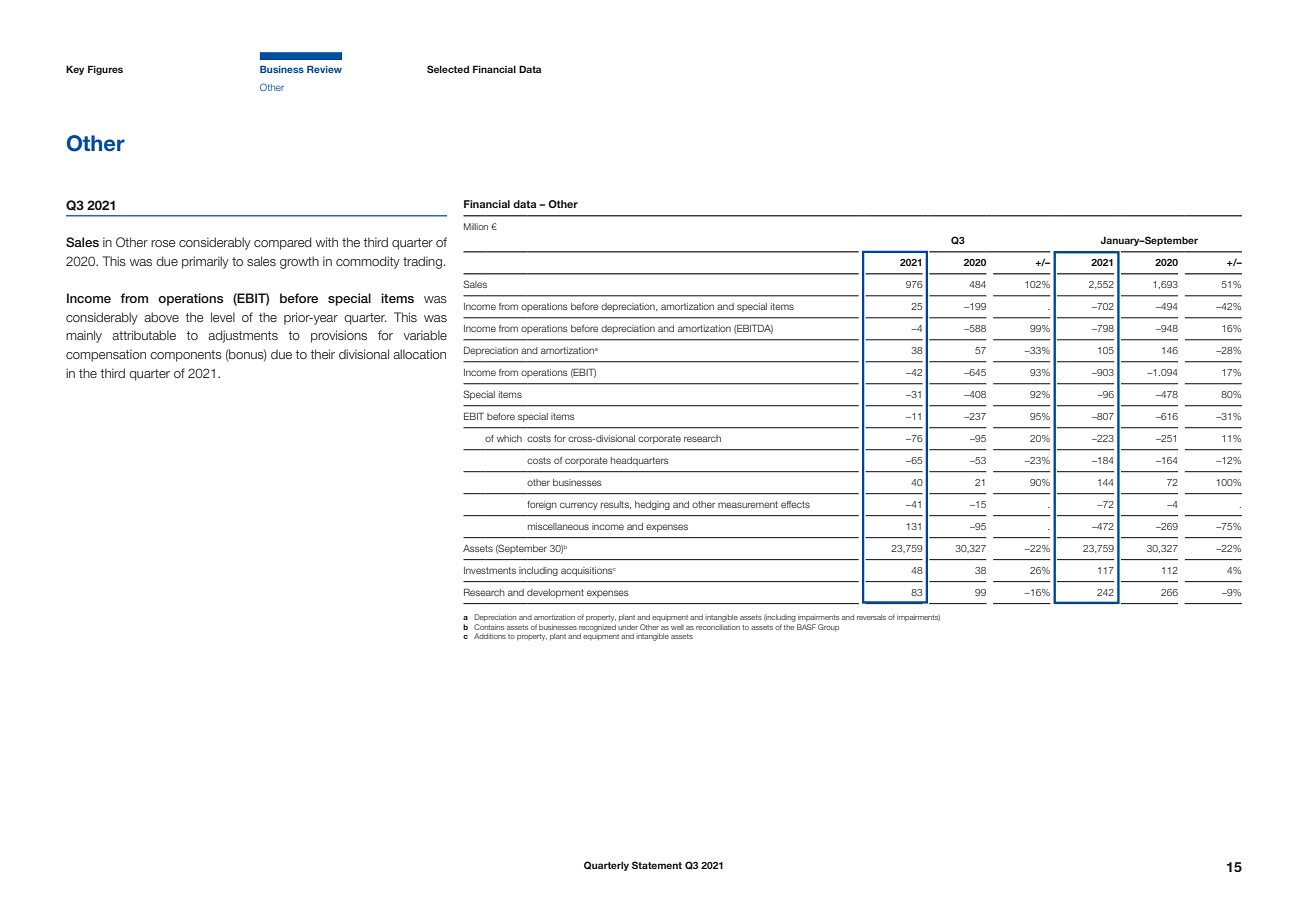  I want to click on Group, so click(828, 627).
